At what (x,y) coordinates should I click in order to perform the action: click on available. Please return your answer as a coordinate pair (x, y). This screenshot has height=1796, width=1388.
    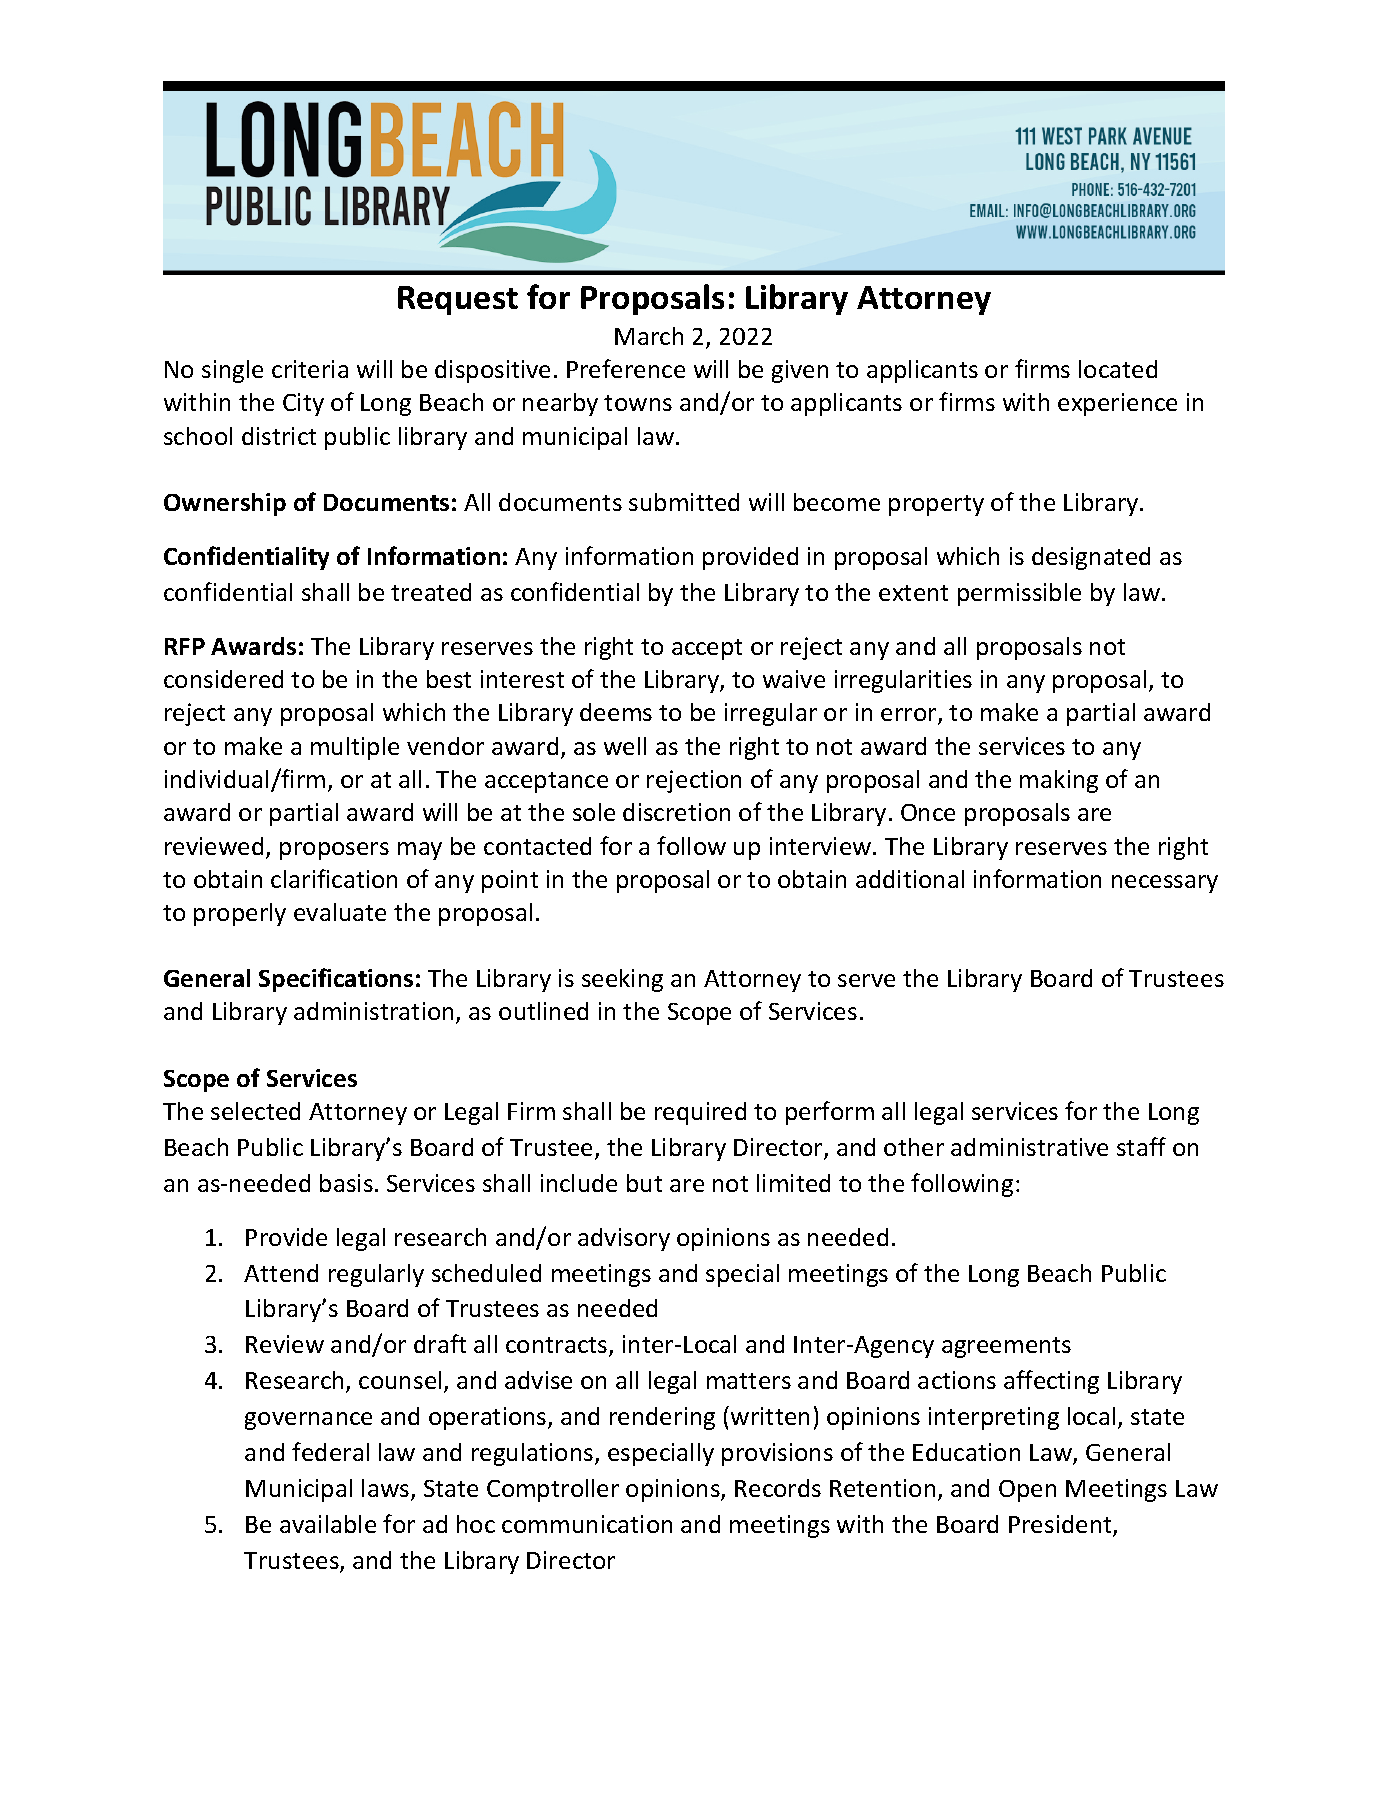
    Looking at the image, I should click on (328, 1524).
